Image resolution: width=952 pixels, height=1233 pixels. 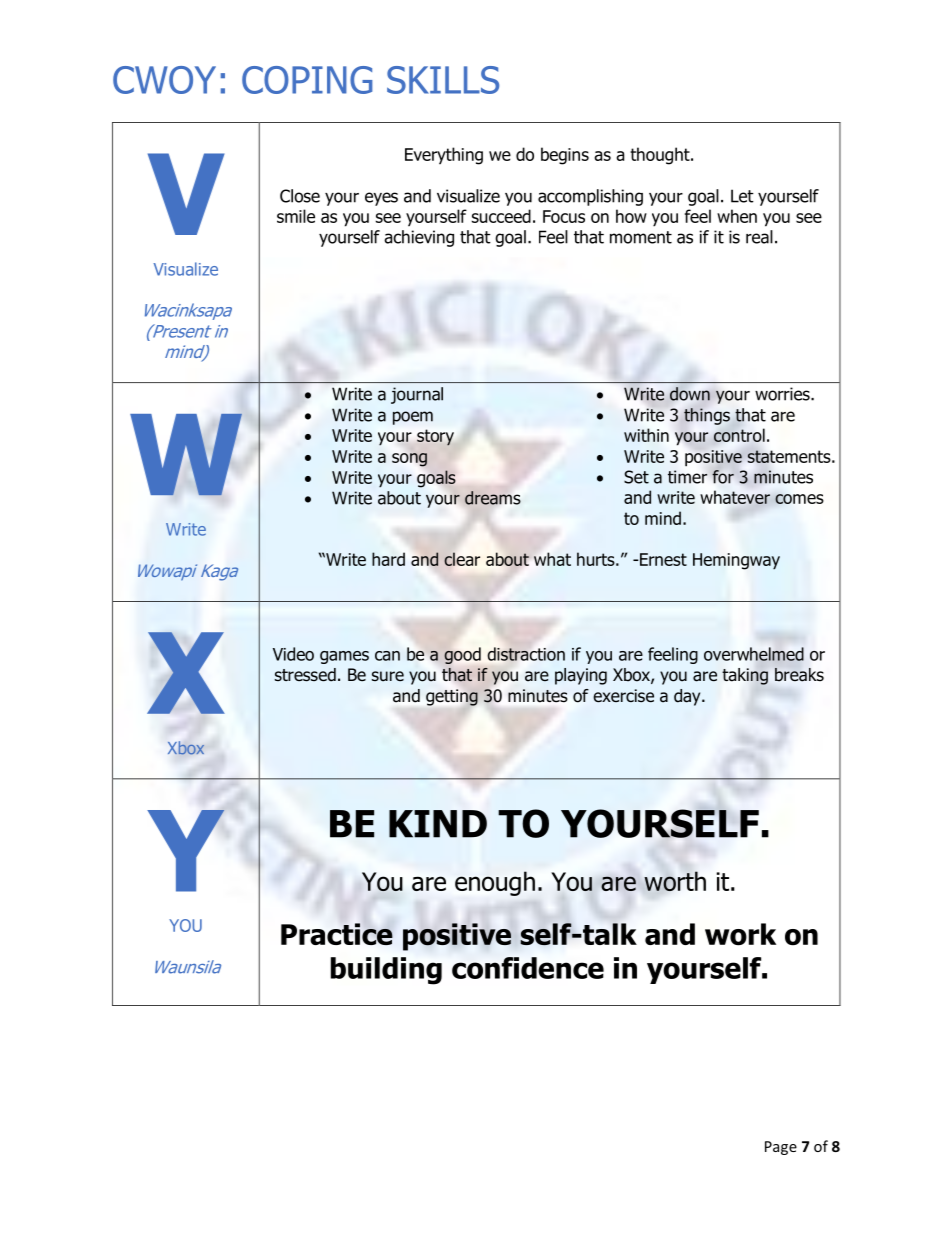 What do you see at coordinates (646, 435) in the document?
I see `within` at bounding box center [646, 435].
